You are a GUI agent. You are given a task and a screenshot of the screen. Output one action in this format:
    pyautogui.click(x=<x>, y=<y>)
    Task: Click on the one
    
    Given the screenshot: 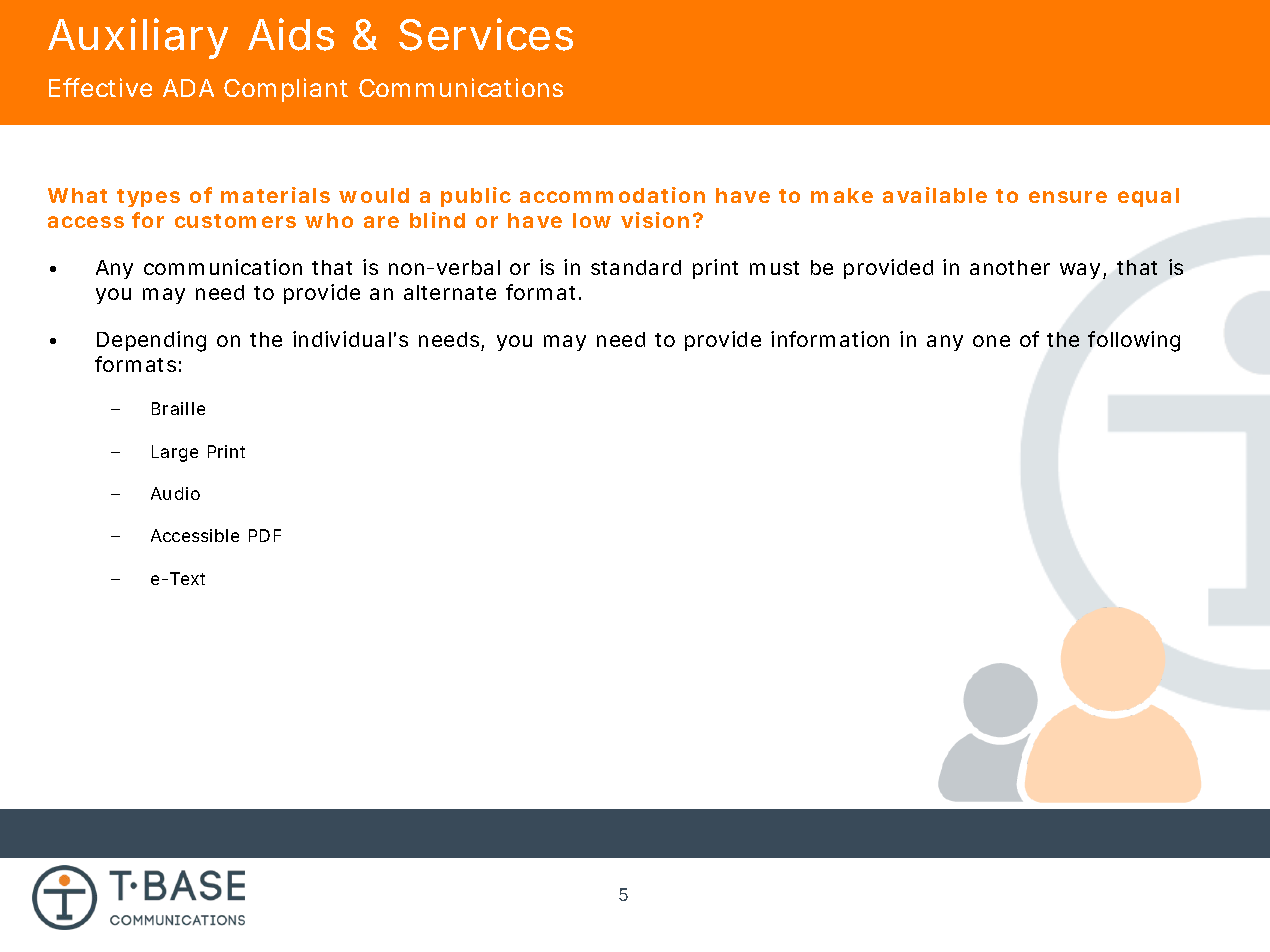 What is the action you would take?
    pyautogui.click(x=991, y=341)
